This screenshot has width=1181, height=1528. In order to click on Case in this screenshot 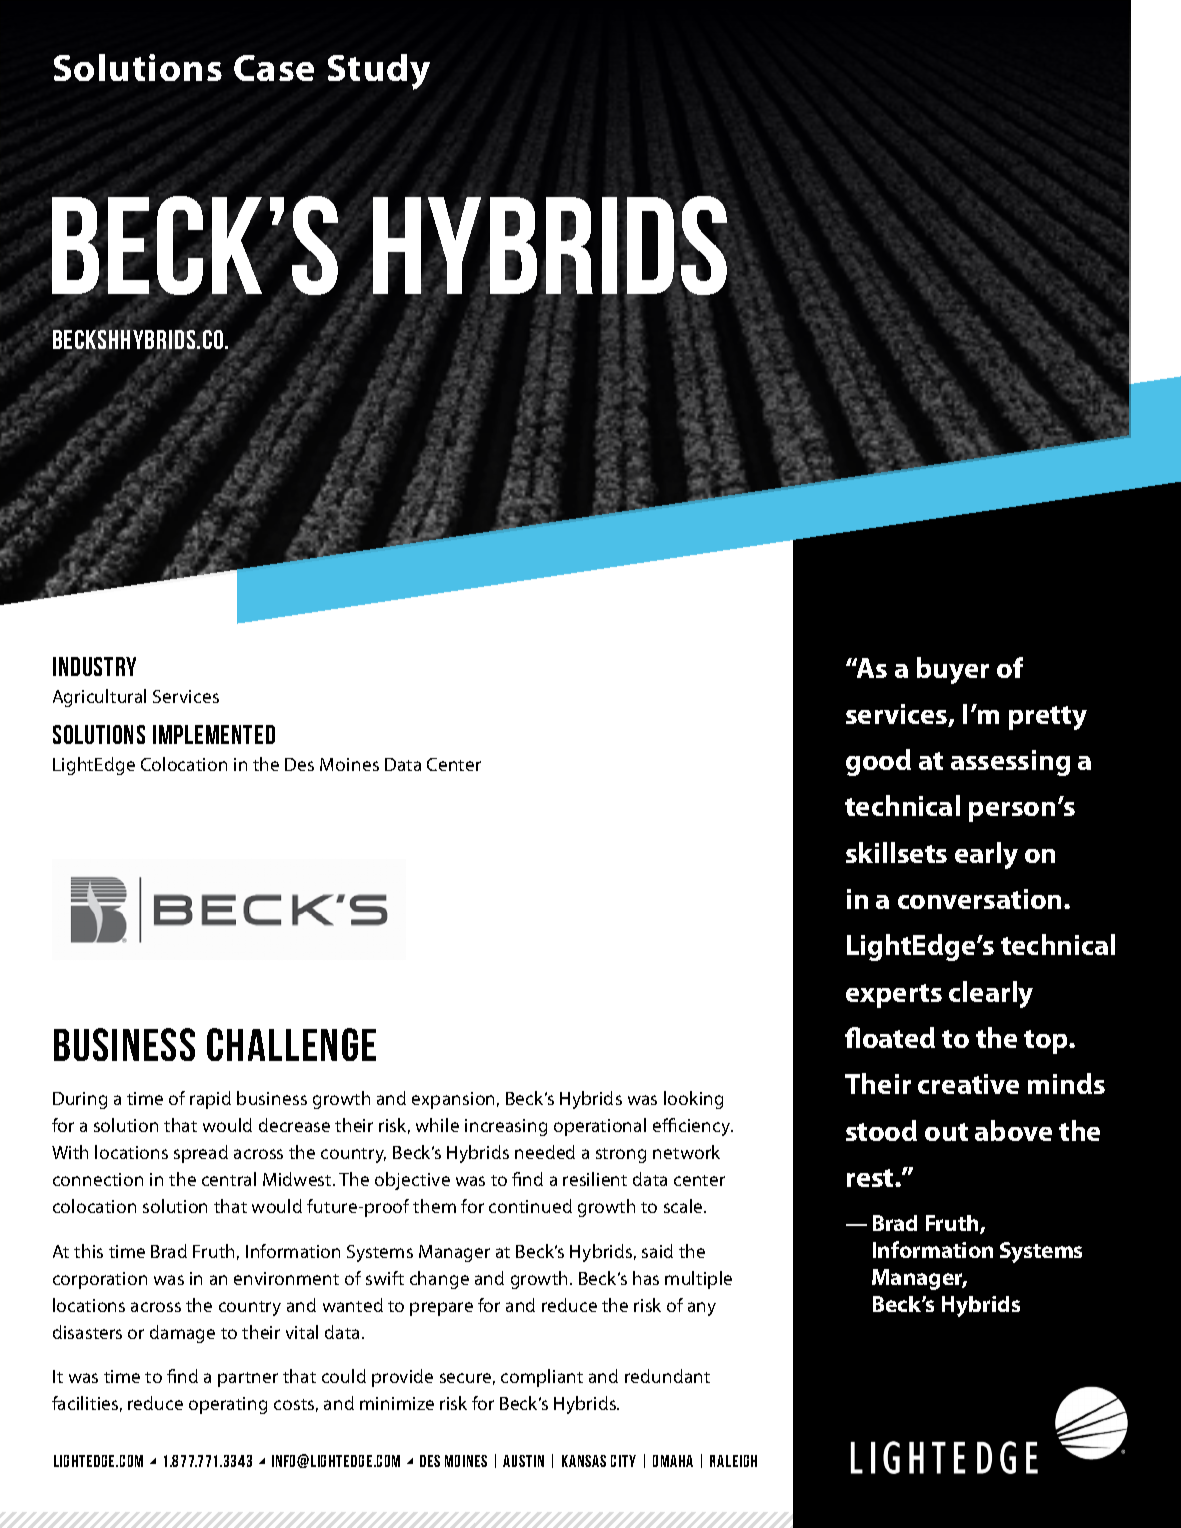, I will do `click(274, 68)`.
